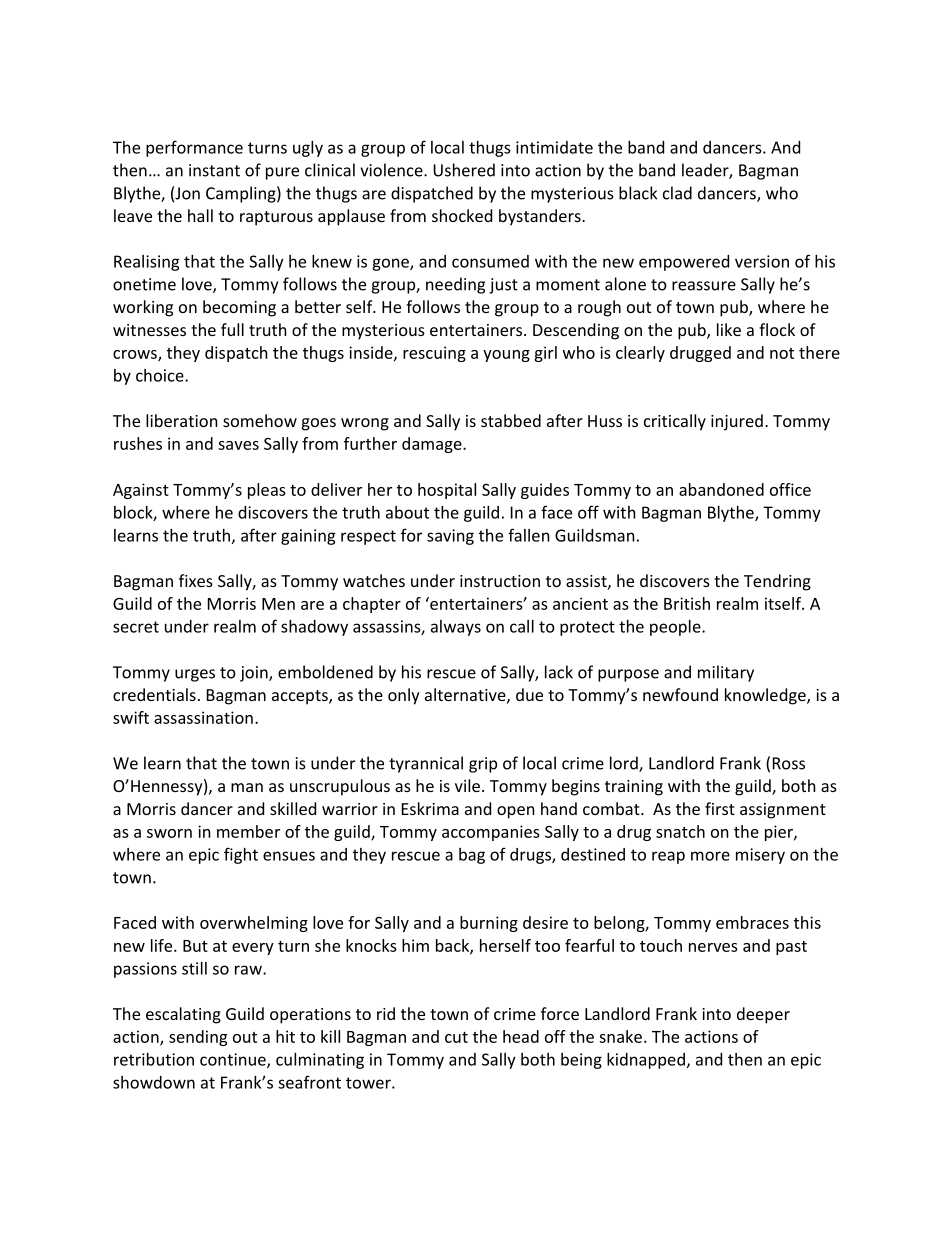  What do you see at coordinates (489, 924) in the page?
I see `burning` at bounding box center [489, 924].
